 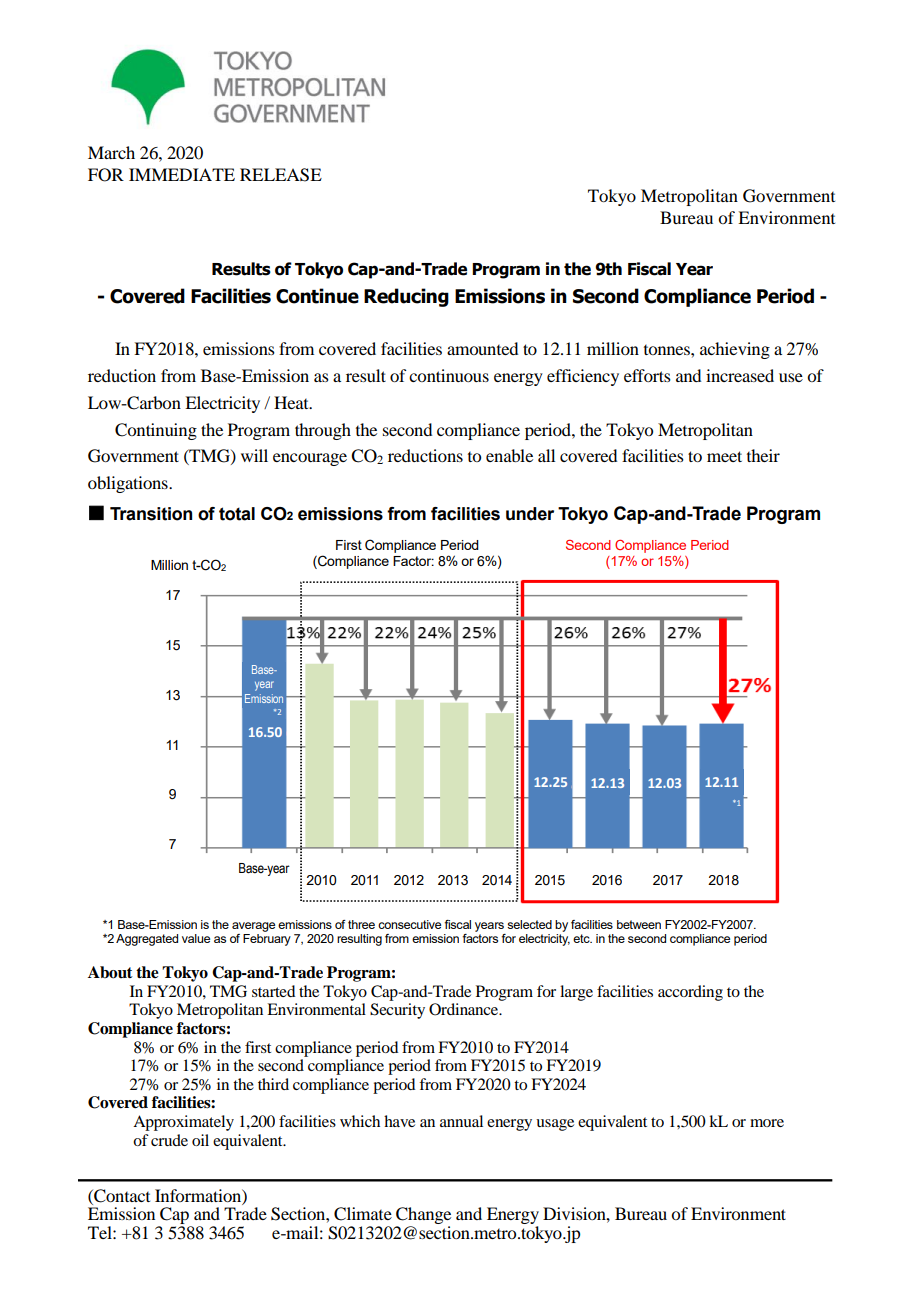 I want to click on consecutive, so click(x=409, y=924).
